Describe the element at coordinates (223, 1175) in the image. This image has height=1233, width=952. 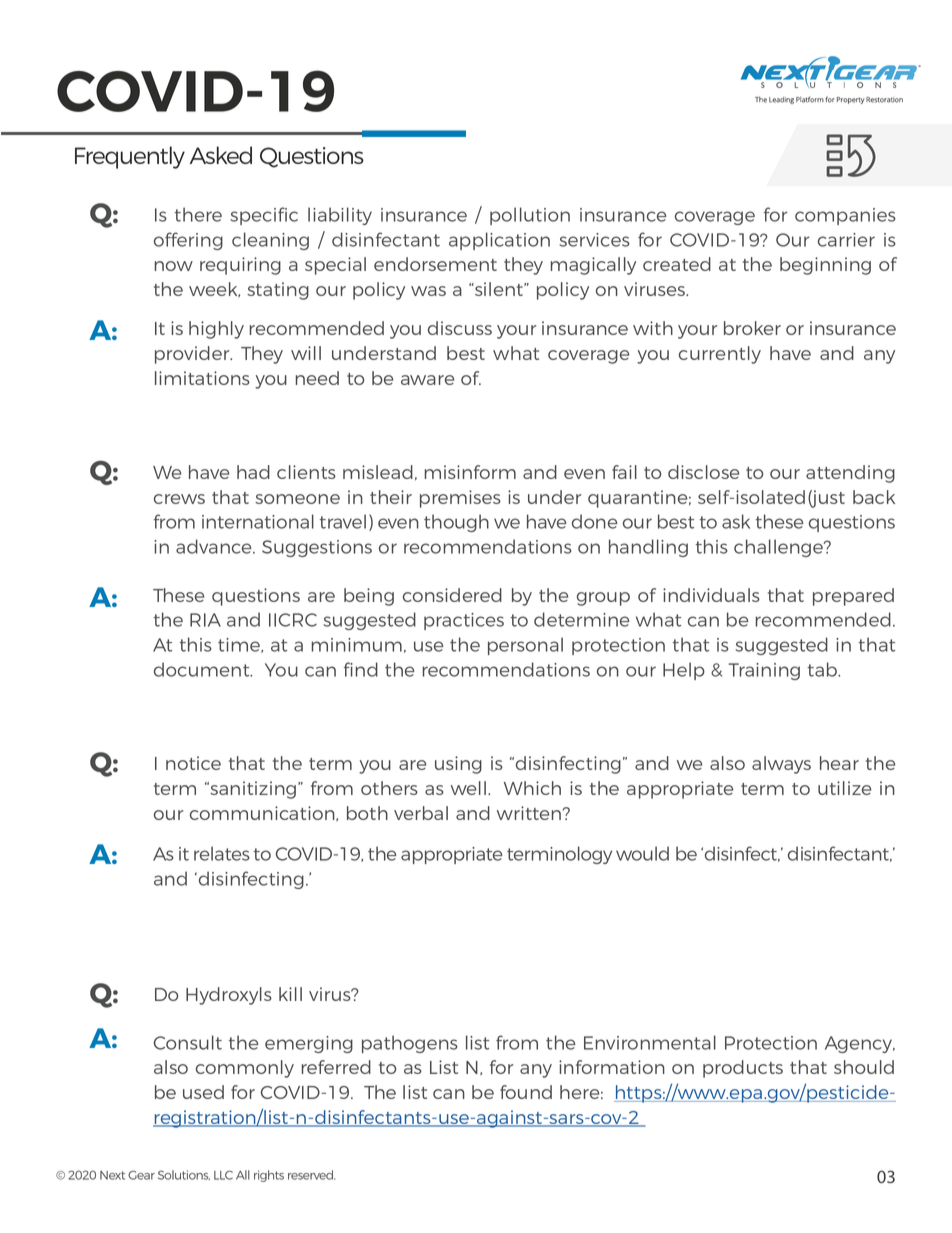
I see `LLC` at that location.
